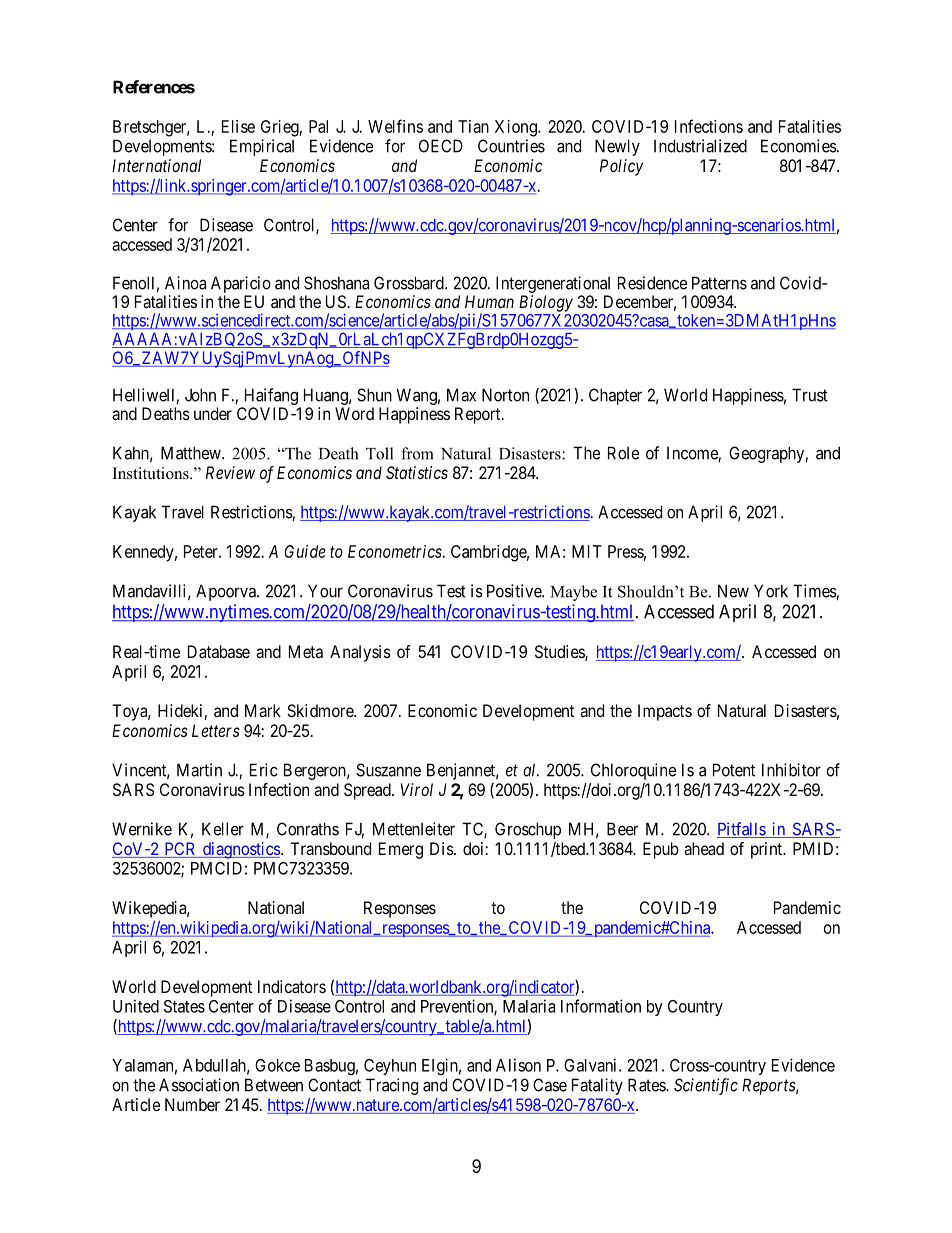 The height and width of the image is (1233, 952). I want to click on Patterns, so click(719, 283).
